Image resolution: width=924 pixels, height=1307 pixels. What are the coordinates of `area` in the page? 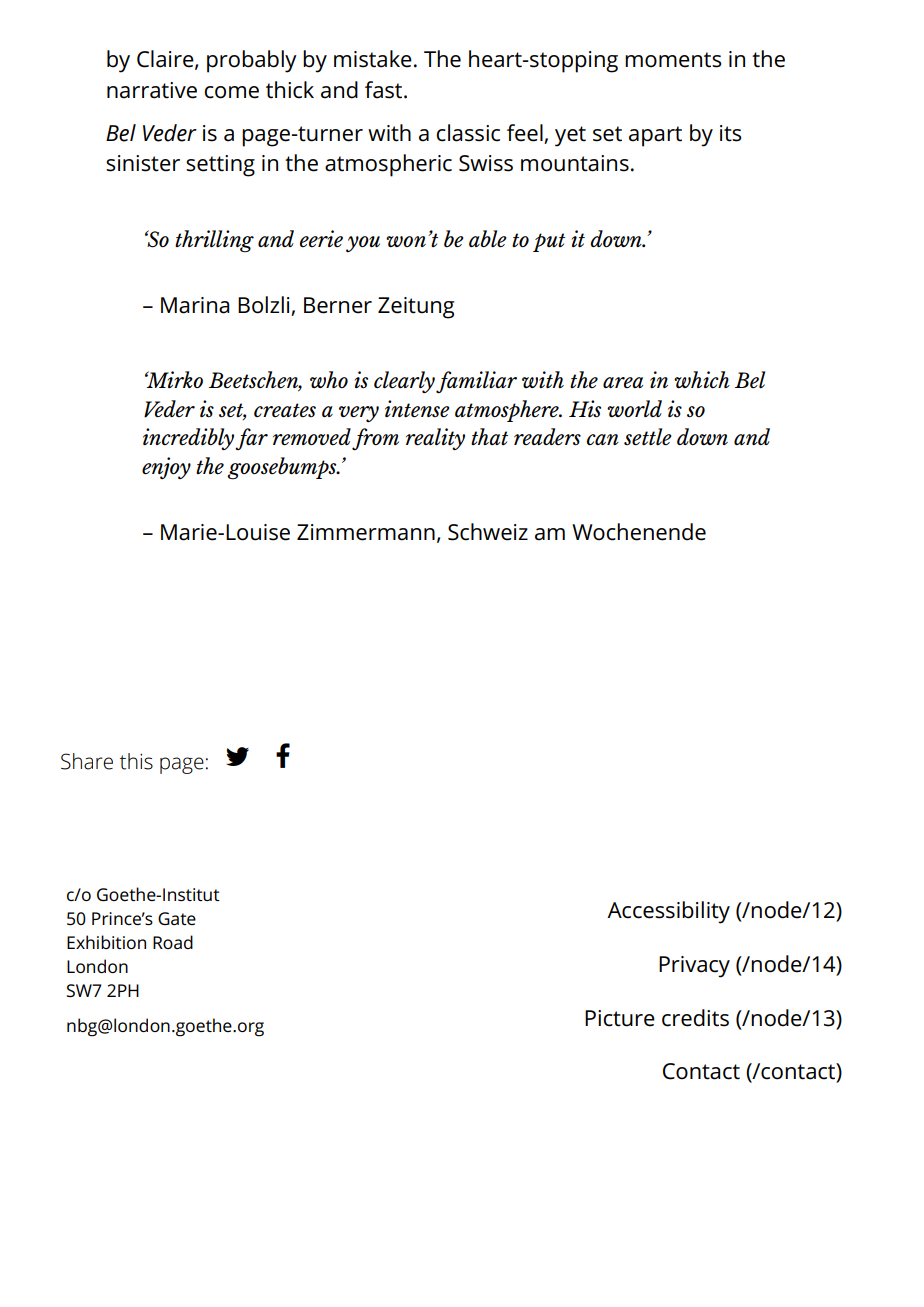 It's located at (623, 382).
